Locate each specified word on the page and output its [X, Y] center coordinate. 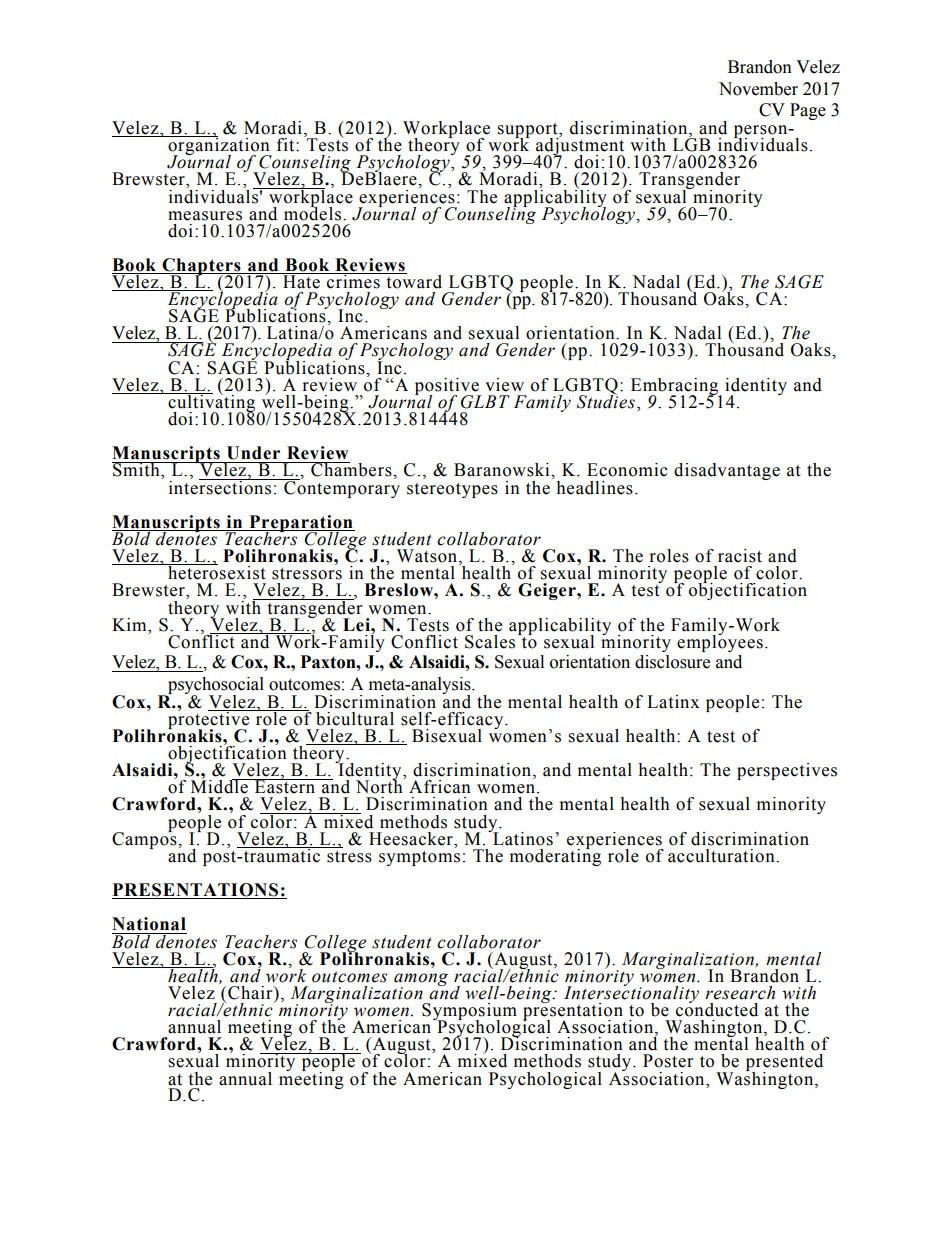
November [758, 89]
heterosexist [215, 572]
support [529, 131]
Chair [251, 993]
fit [287, 145]
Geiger [548, 591]
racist [740, 556]
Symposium [469, 1012]
